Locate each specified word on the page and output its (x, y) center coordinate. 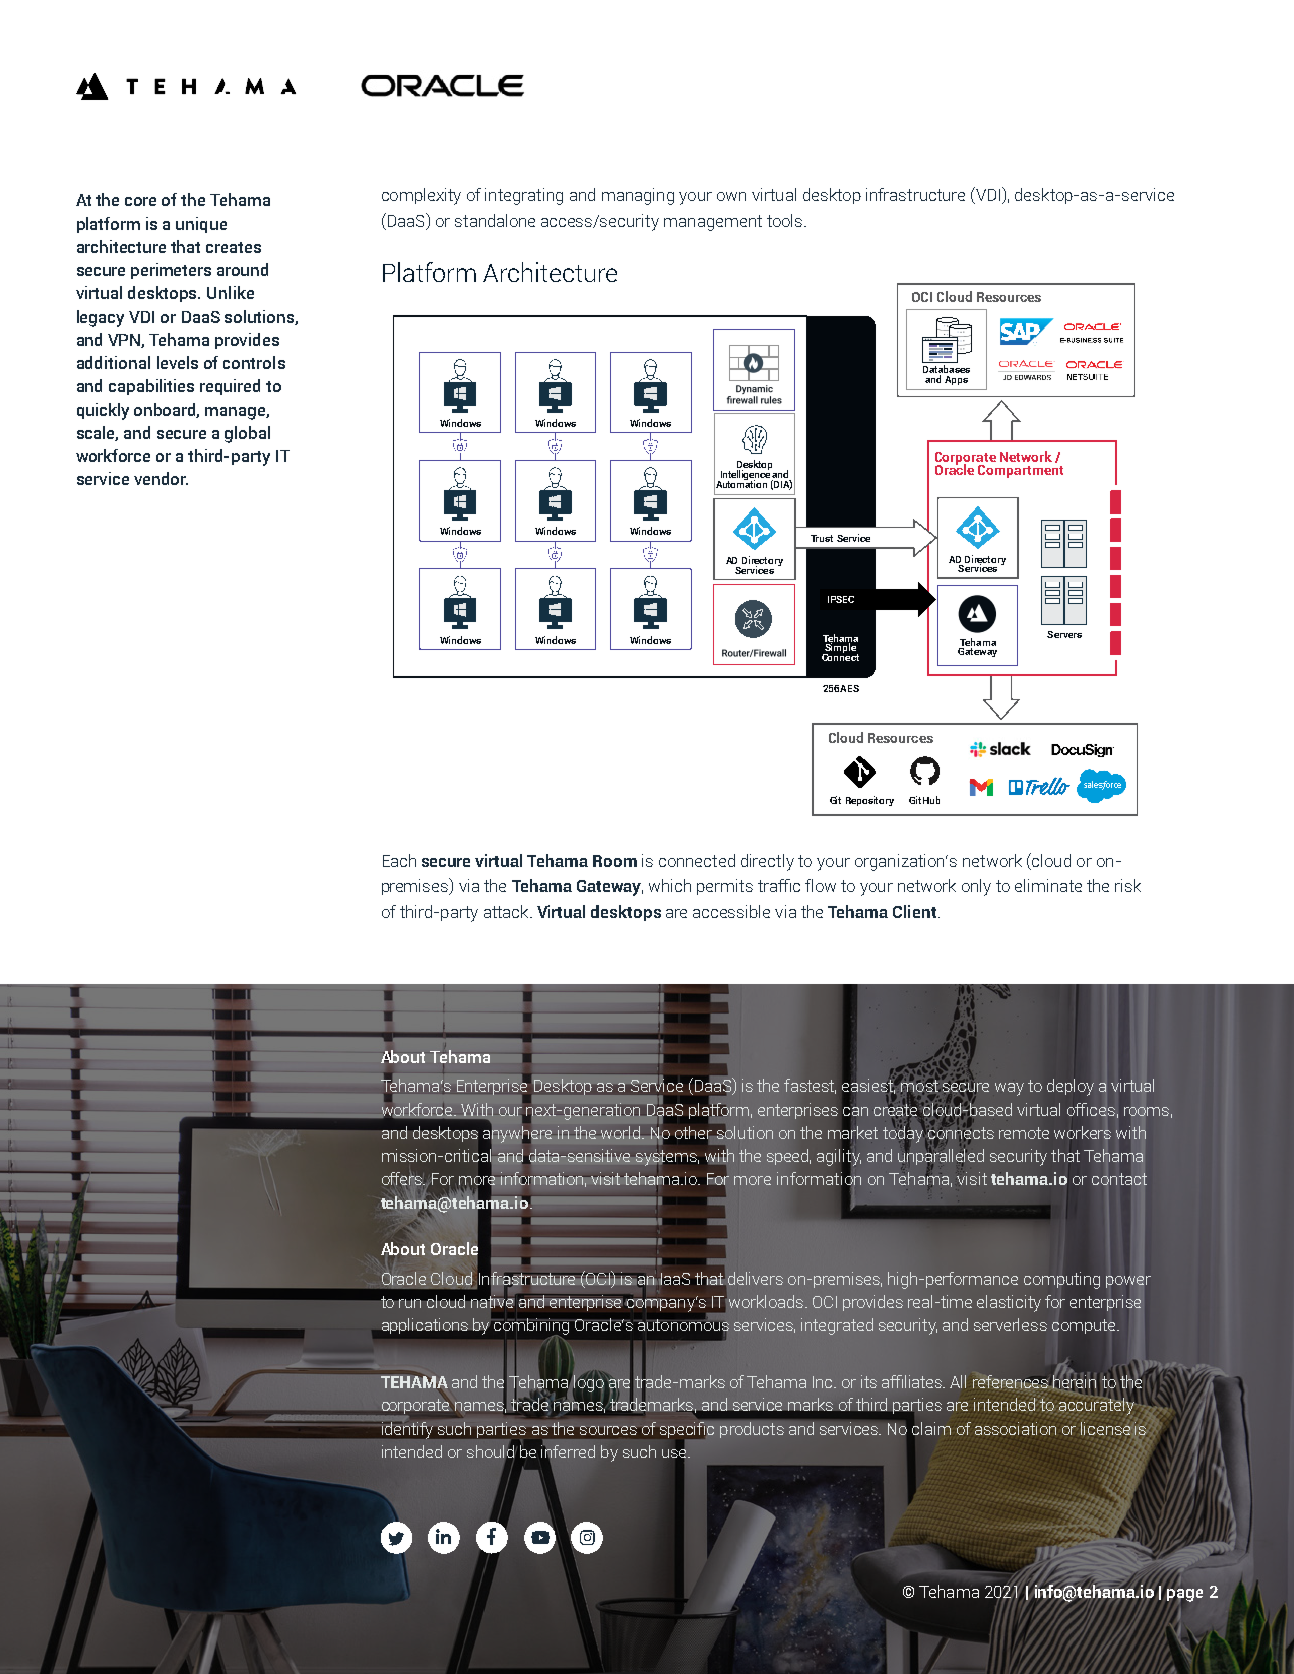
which (670, 885)
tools (786, 220)
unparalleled (941, 1157)
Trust (822, 538)
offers (403, 1180)
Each (399, 860)
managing (638, 196)
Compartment (1020, 471)
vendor (161, 478)
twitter (396, 1539)
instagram (587, 1537)
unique (201, 225)
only (976, 887)
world (621, 1132)
